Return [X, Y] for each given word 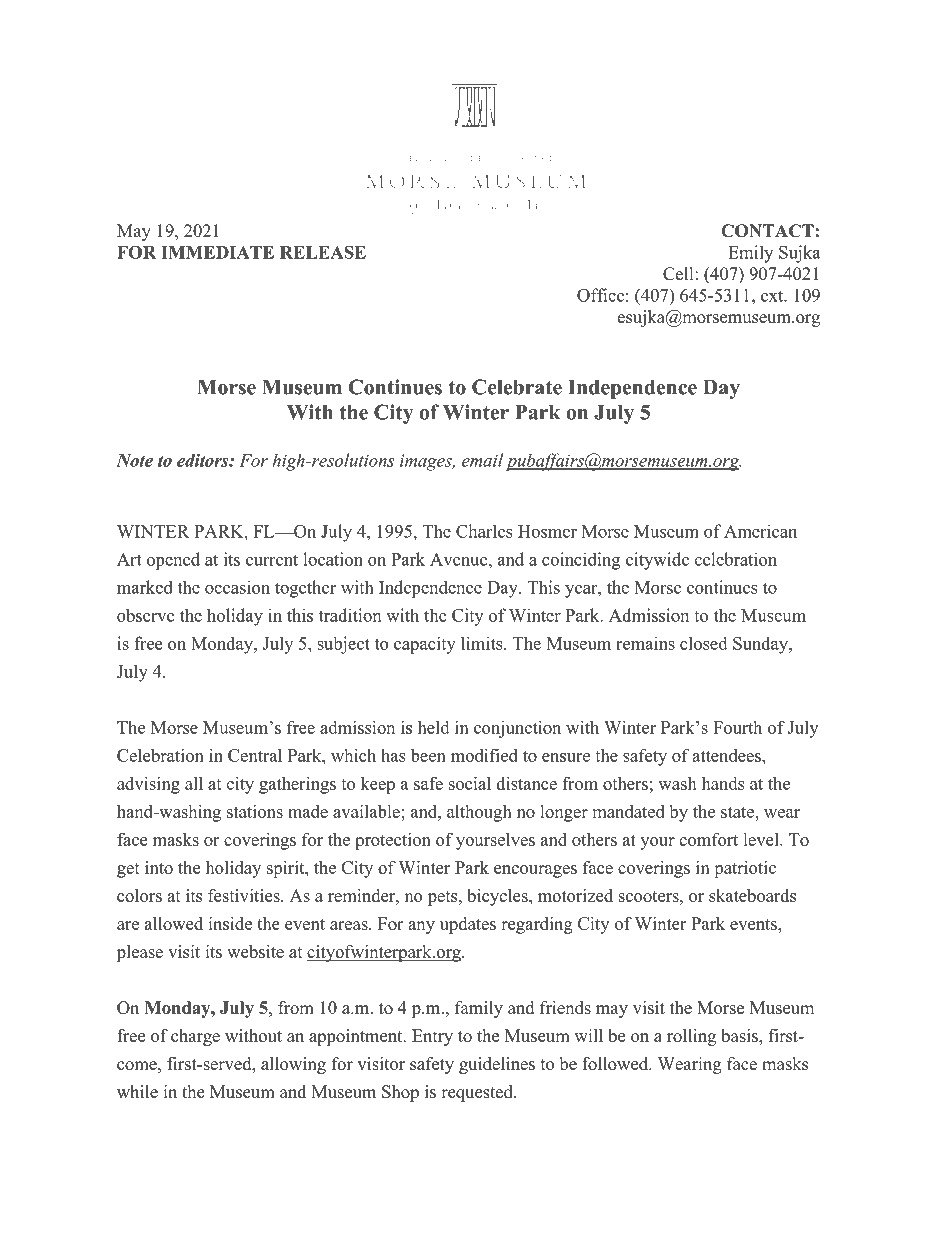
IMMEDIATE [217, 252]
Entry [432, 1037]
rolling [691, 1037]
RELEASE [323, 252]
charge [195, 1037]
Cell [679, 274]
